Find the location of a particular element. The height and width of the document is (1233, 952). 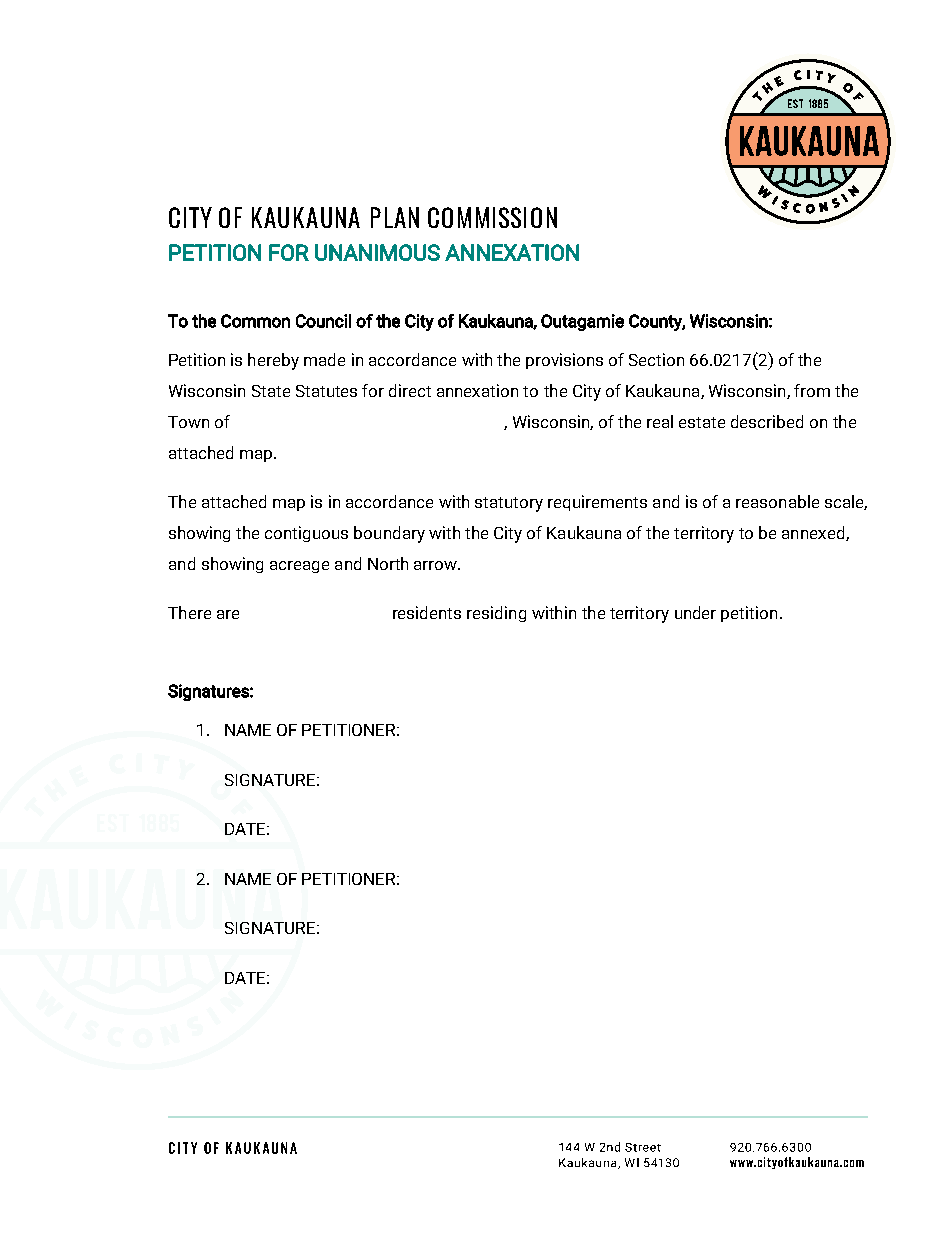

reasonable is located at coordinates (777, 501).
